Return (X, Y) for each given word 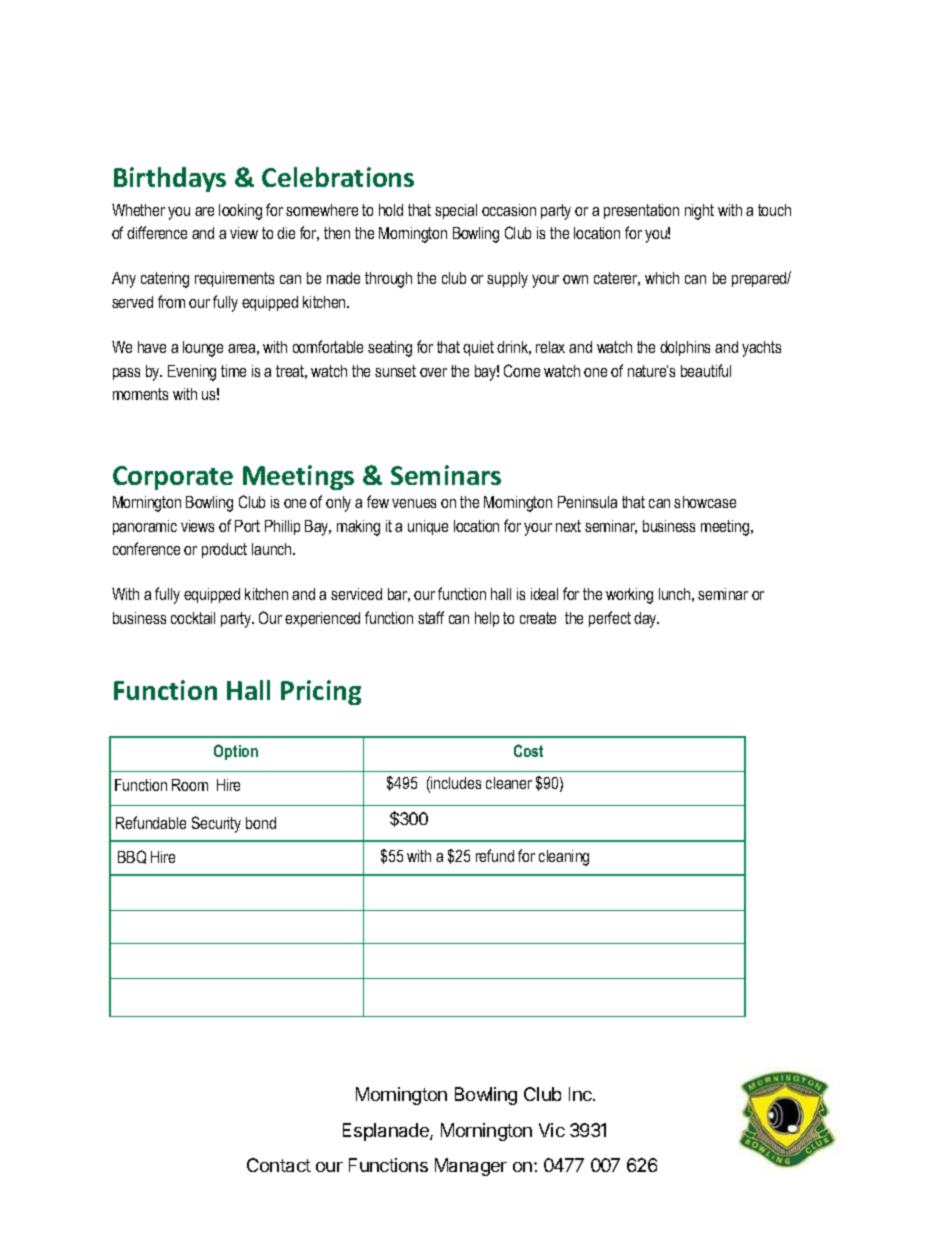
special (456, 211)
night (699, 212)
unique (428, 527)
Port (247, 526)
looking (240, 212)
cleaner (509, 783)
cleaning (564, 858)
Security (216, 824)
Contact (279, 1165)
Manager (471, 1167)
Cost (528, 750)
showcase (705, 502)
